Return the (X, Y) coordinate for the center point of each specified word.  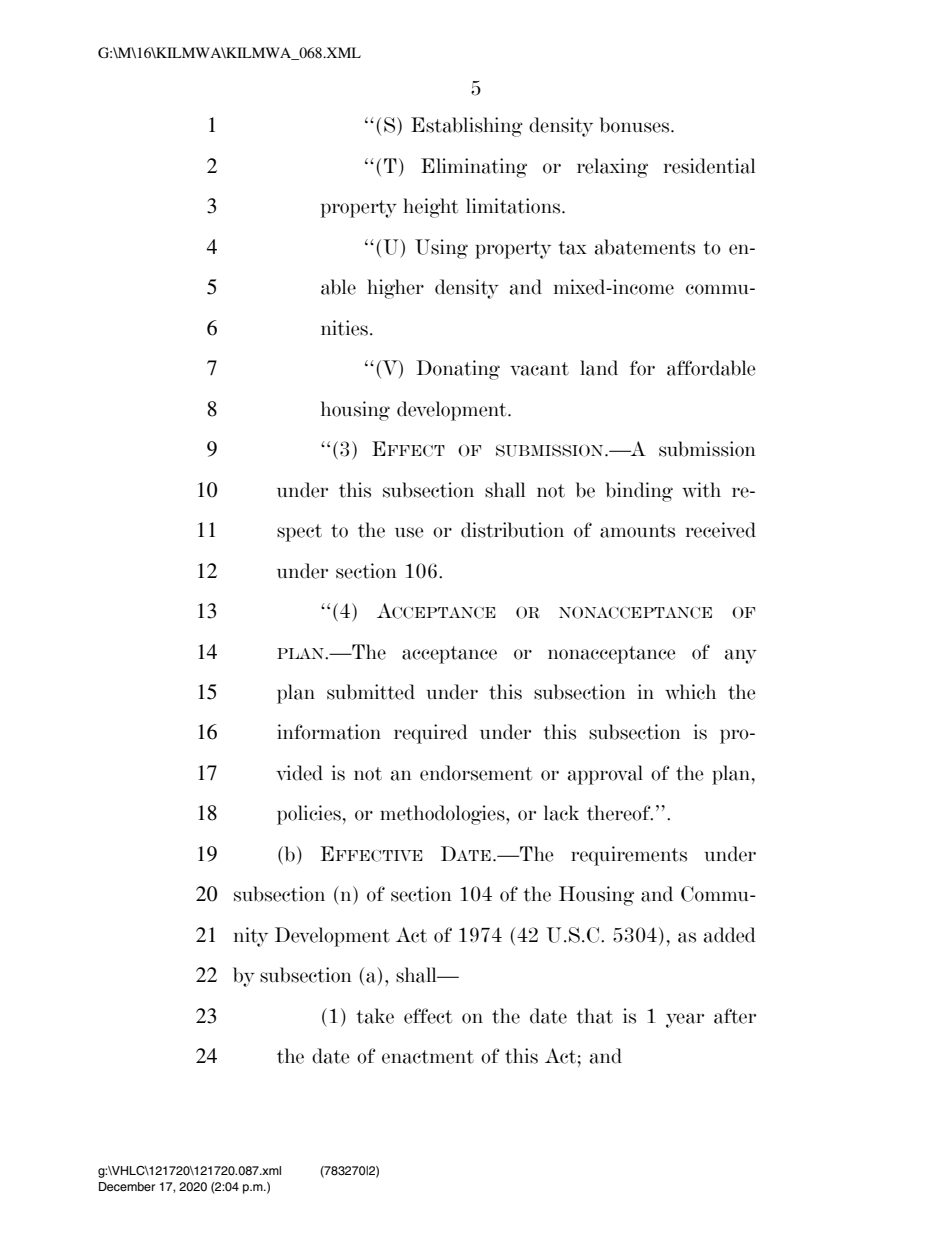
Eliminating (474, 168)
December (127, 1186)
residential (709, 166)
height (430, 208)
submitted (371, 692)
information (329, 732)
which (690, 692)
